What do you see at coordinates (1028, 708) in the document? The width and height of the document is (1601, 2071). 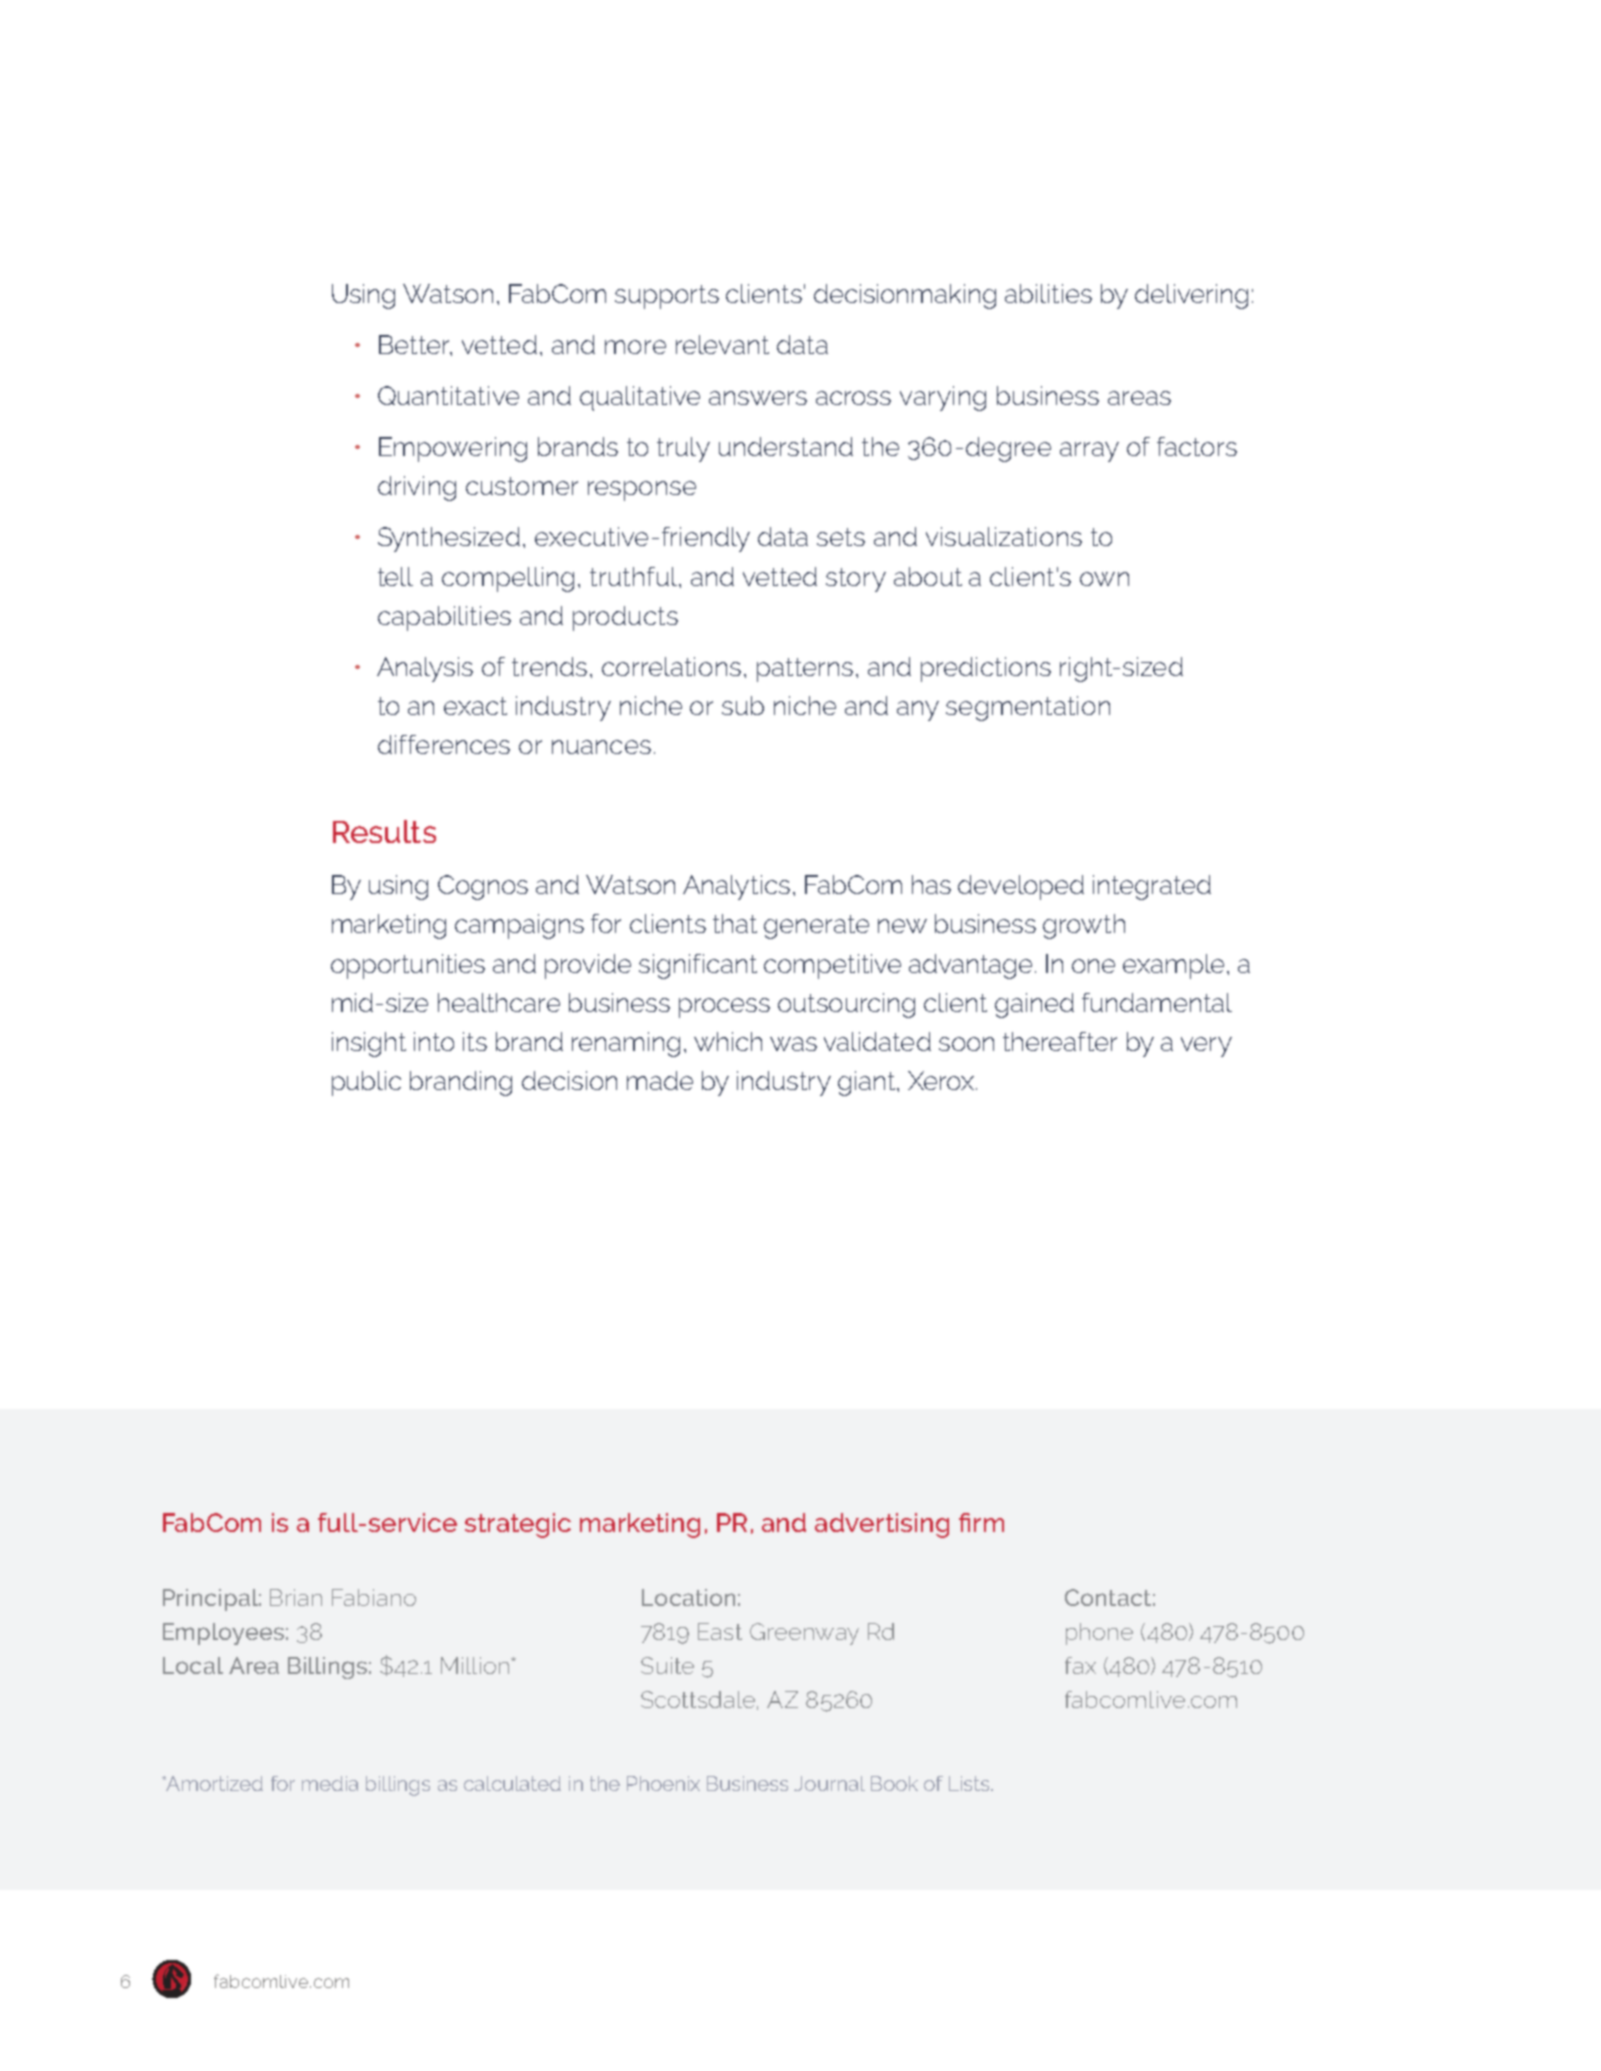 I see `segmentation` at bounding box center [1028, 708].
